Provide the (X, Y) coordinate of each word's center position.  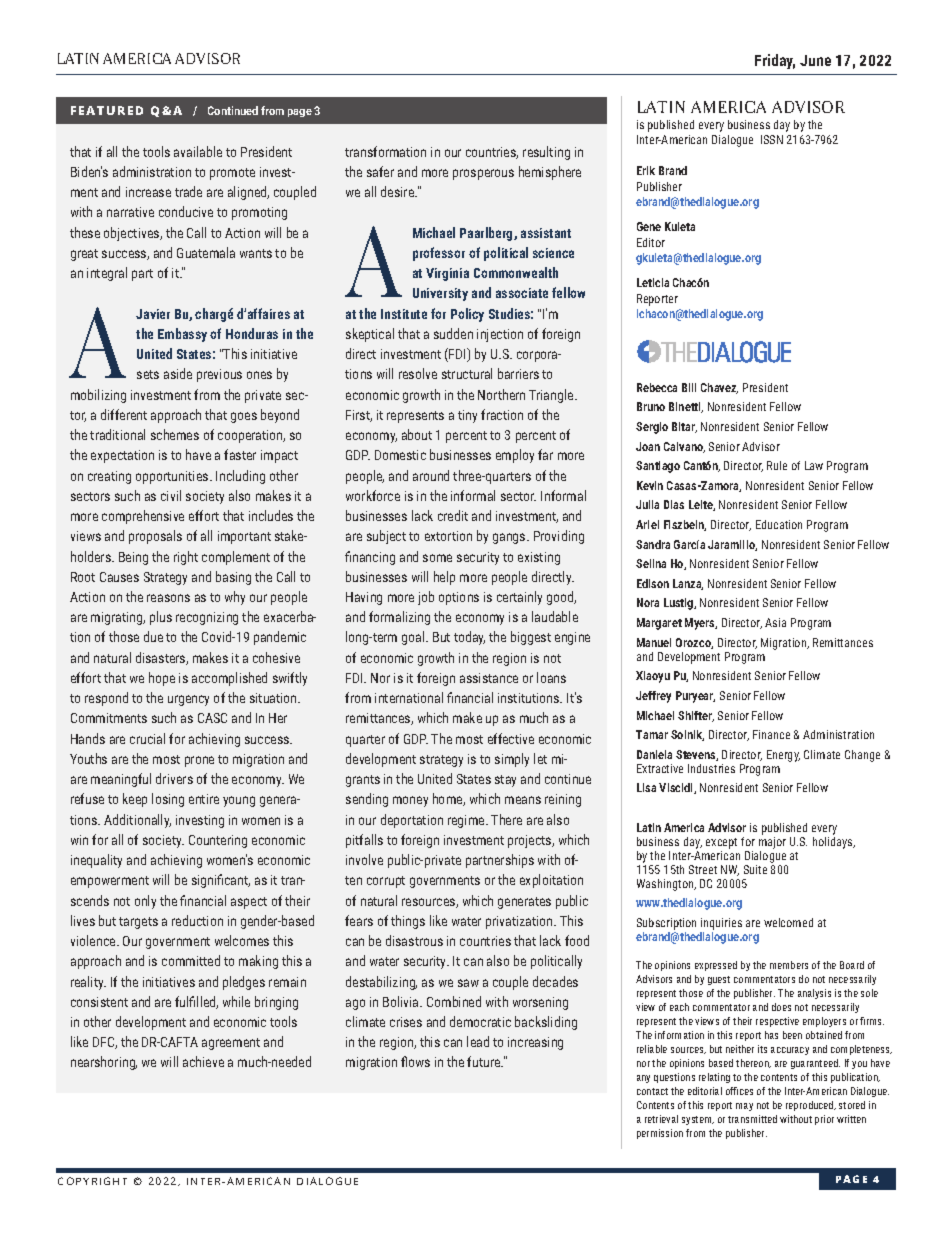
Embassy (182, 335)
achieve (203, 1061)
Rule (777, 465)
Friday (775, 61)
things (408, 922)
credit (453, 515)
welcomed (788, 922)
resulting (546, 153)
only (145, 902)
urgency (188, 700)
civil (171, 495)
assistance (489, 678)
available (198, 151)
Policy (467, 315)
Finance (771, 734)
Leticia (653, 282)
